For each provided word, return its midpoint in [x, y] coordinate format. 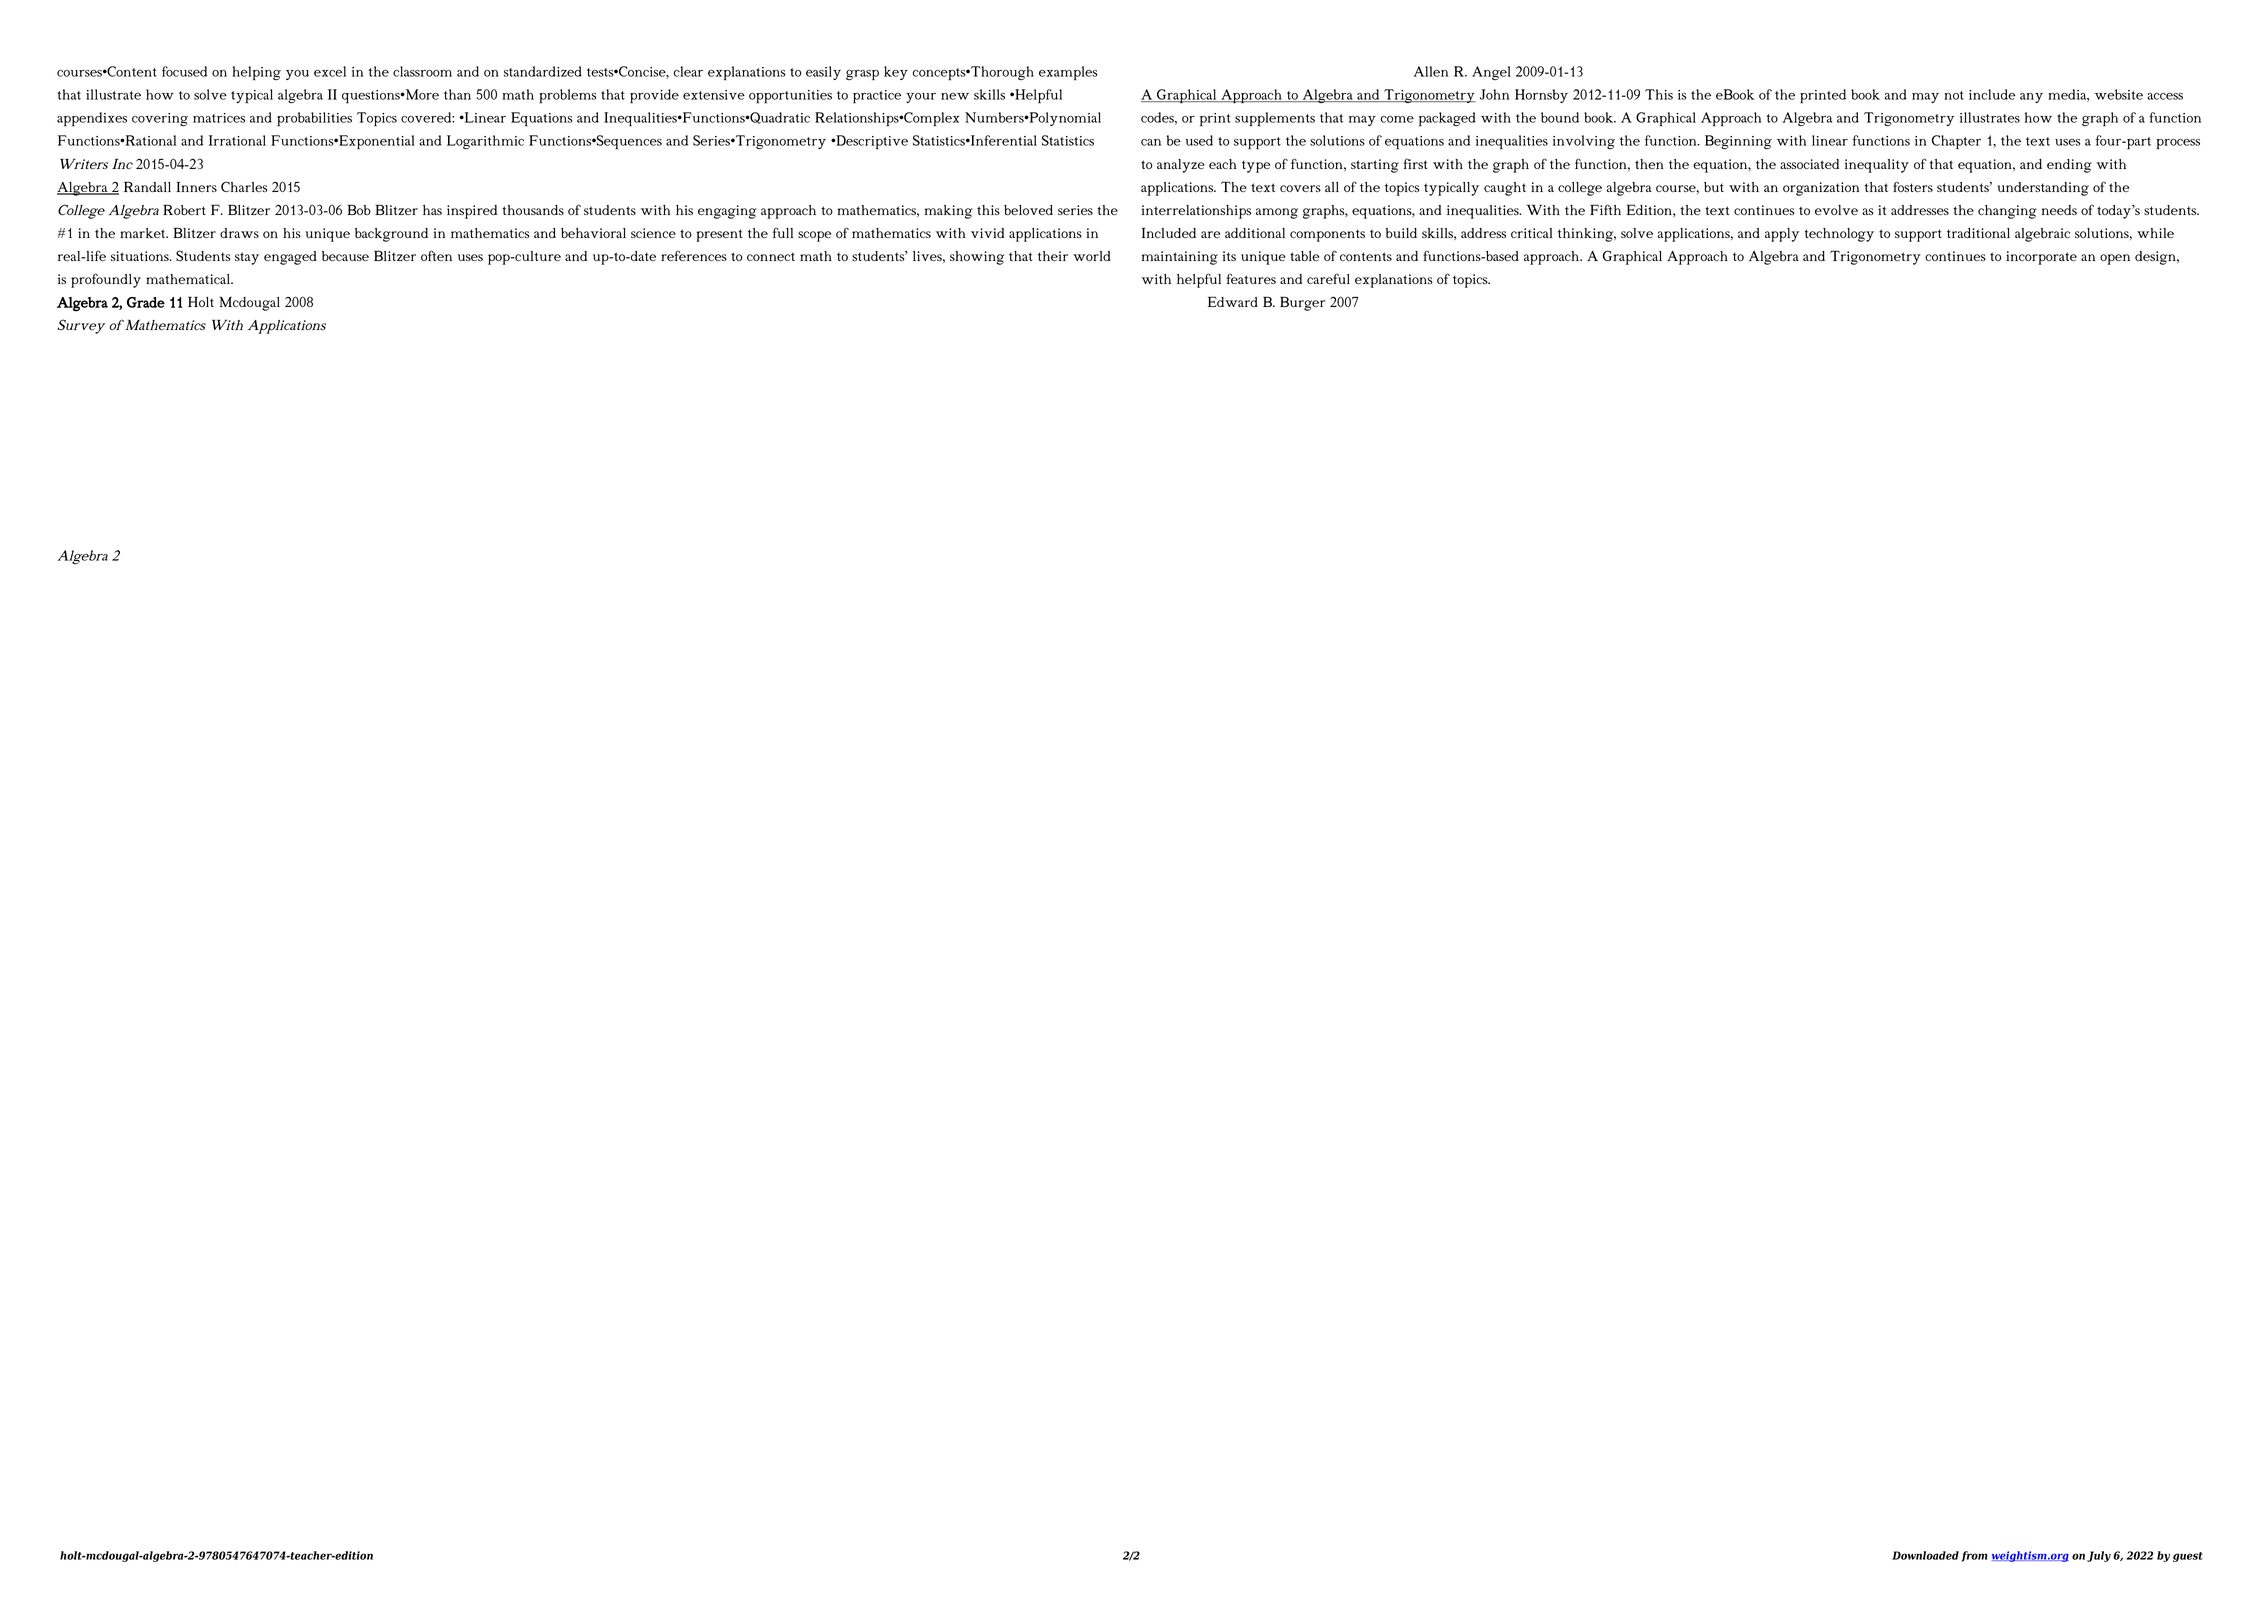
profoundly [106, 280]
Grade [146, 302]
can [1151, 142]
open [2115, 259]
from [1974, 1556]
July [2099, 1556]
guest [2188, 1557]
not [1954, 95]
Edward [1233, 301]
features [1251, 278]
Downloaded [1925, 1555]
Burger [1302, 303]
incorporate [2041, 258]
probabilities [314, 119]
